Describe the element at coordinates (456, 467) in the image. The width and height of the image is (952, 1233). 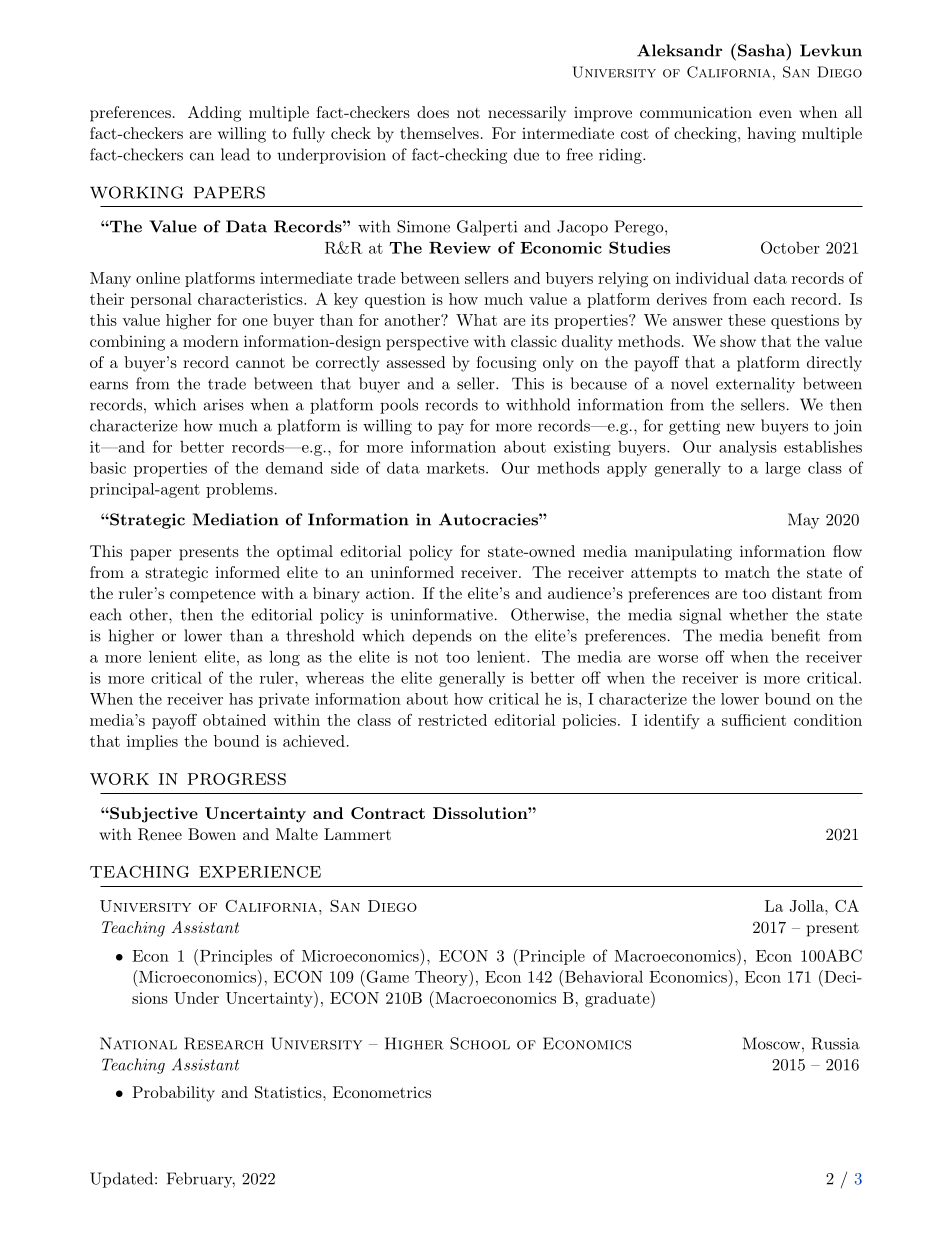
I see `markets` at that location.
